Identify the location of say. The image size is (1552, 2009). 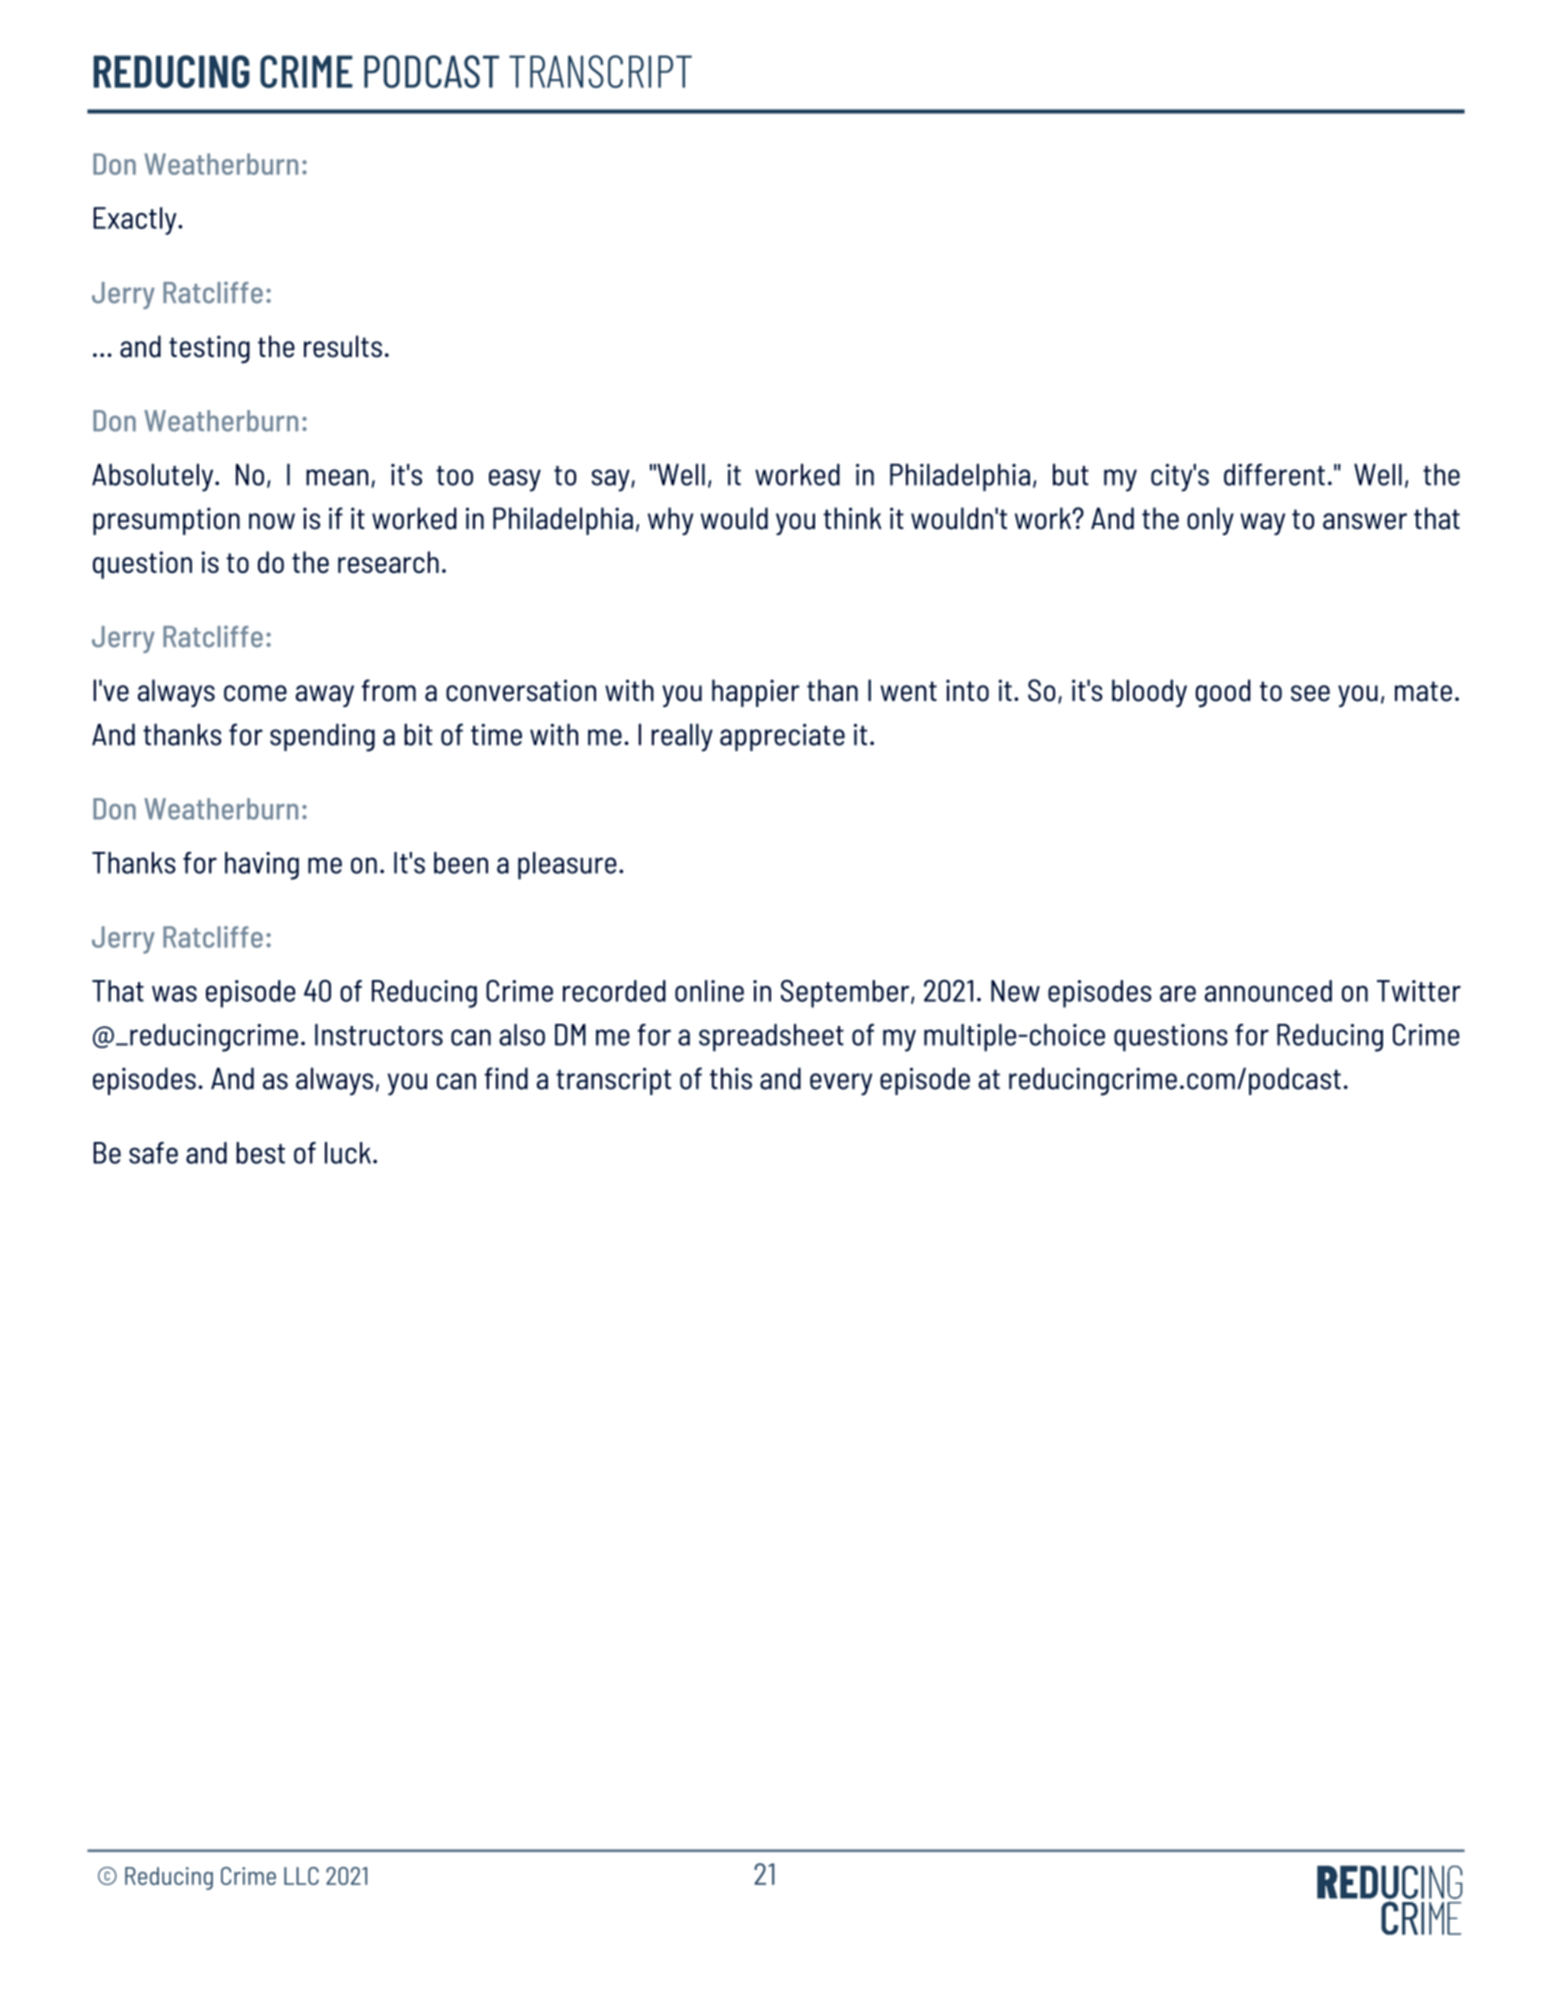
(612, 480).
